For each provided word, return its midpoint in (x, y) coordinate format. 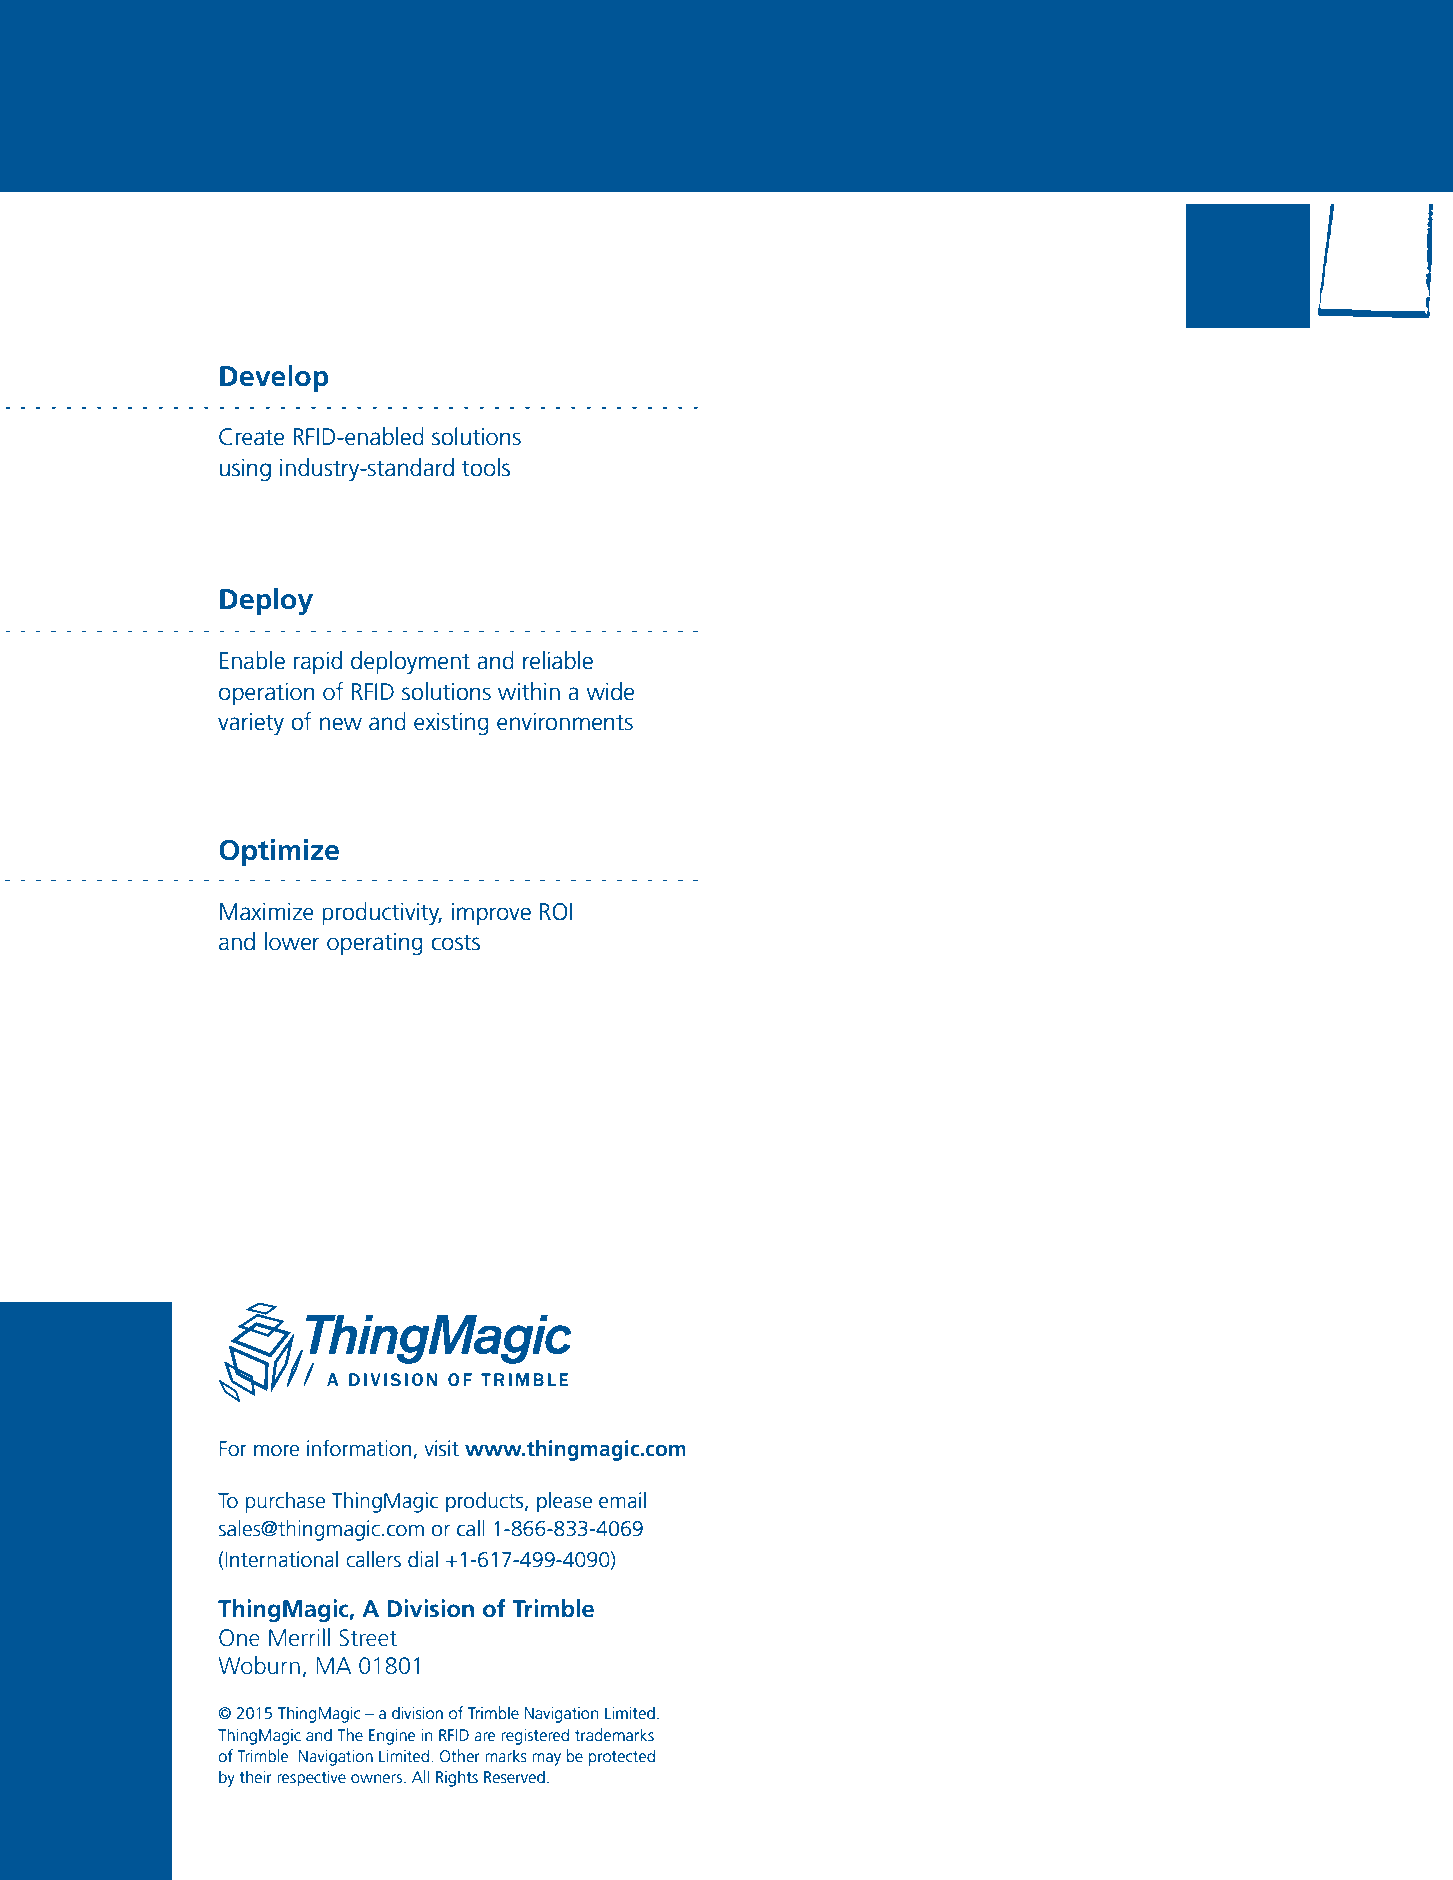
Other (459, 1756)
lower (292, 941)
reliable (558, 660)
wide (610, 691)
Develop (274, 378)
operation (266, 693)
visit (441, 1448)
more (276, 1451)
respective (311, 1779)
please (564, 1502)
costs (455, 942)
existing (451, 723)
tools (486, 467)
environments (565, 721)
